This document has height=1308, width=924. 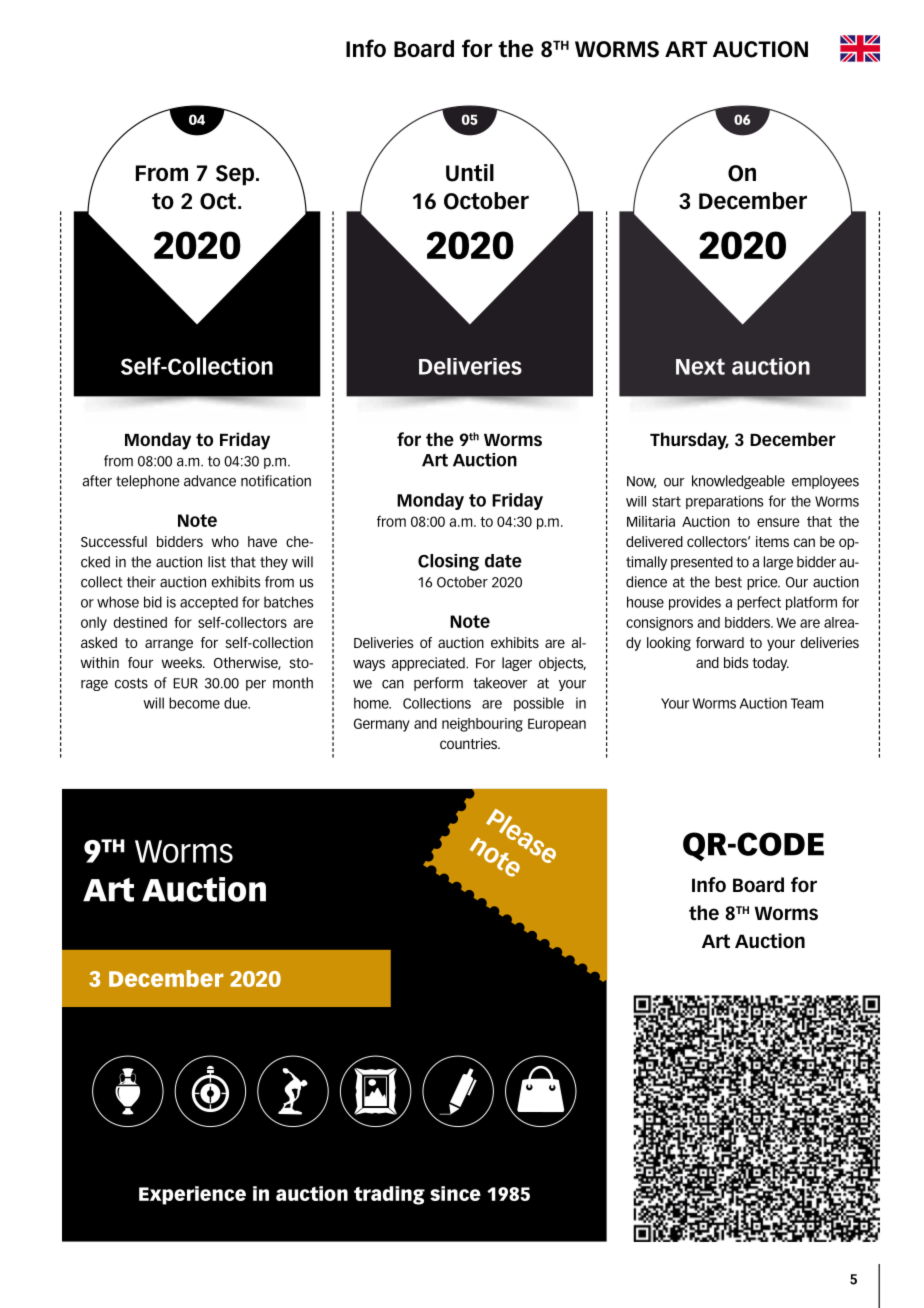 I want to click on countries, so click(x=470, y=743).
